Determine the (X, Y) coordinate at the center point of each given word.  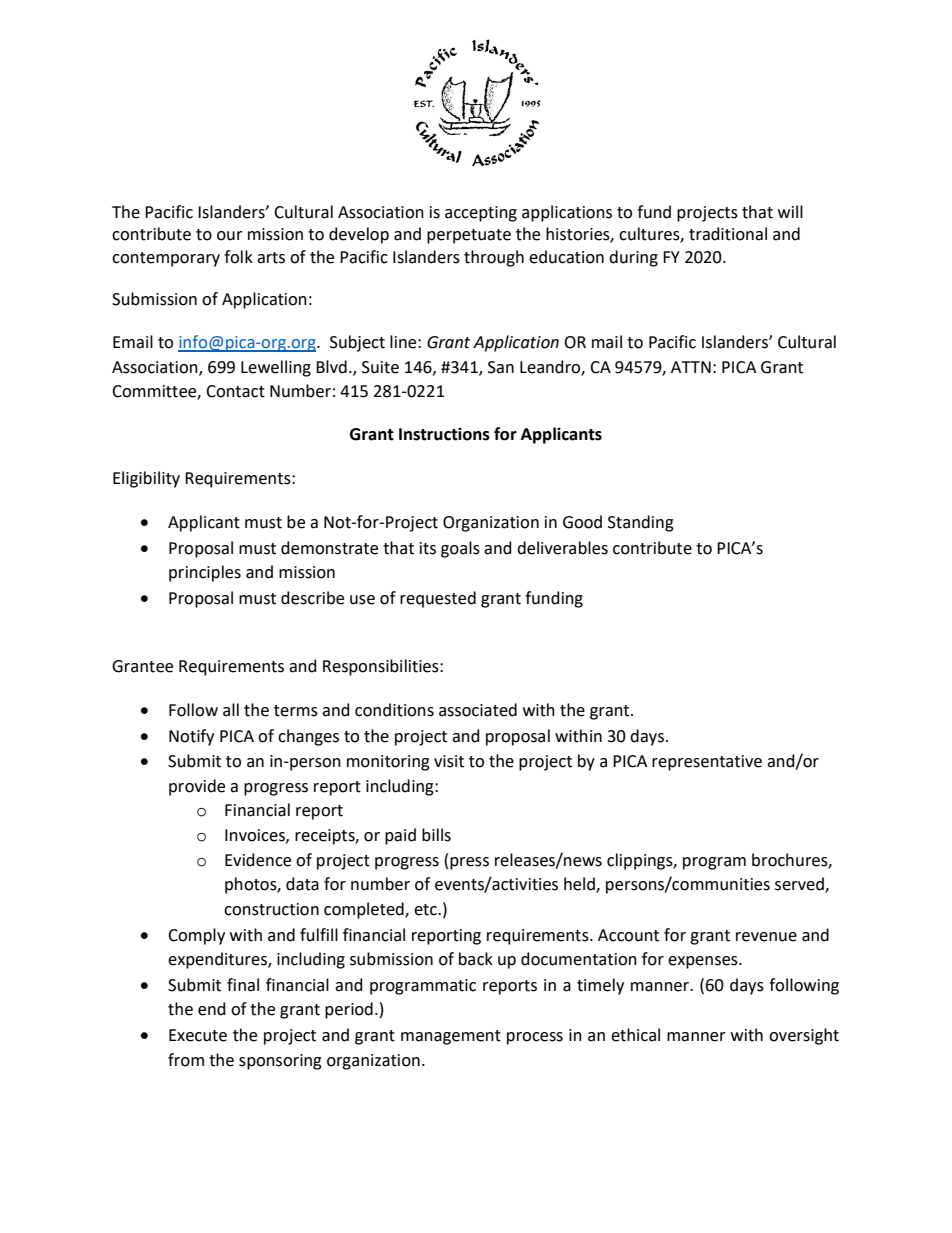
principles (205, 573)
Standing (641, 523)
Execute (198, 1035)
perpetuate (469, 236)
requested (438, 599)
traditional (728, 234)
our (230, 236)
